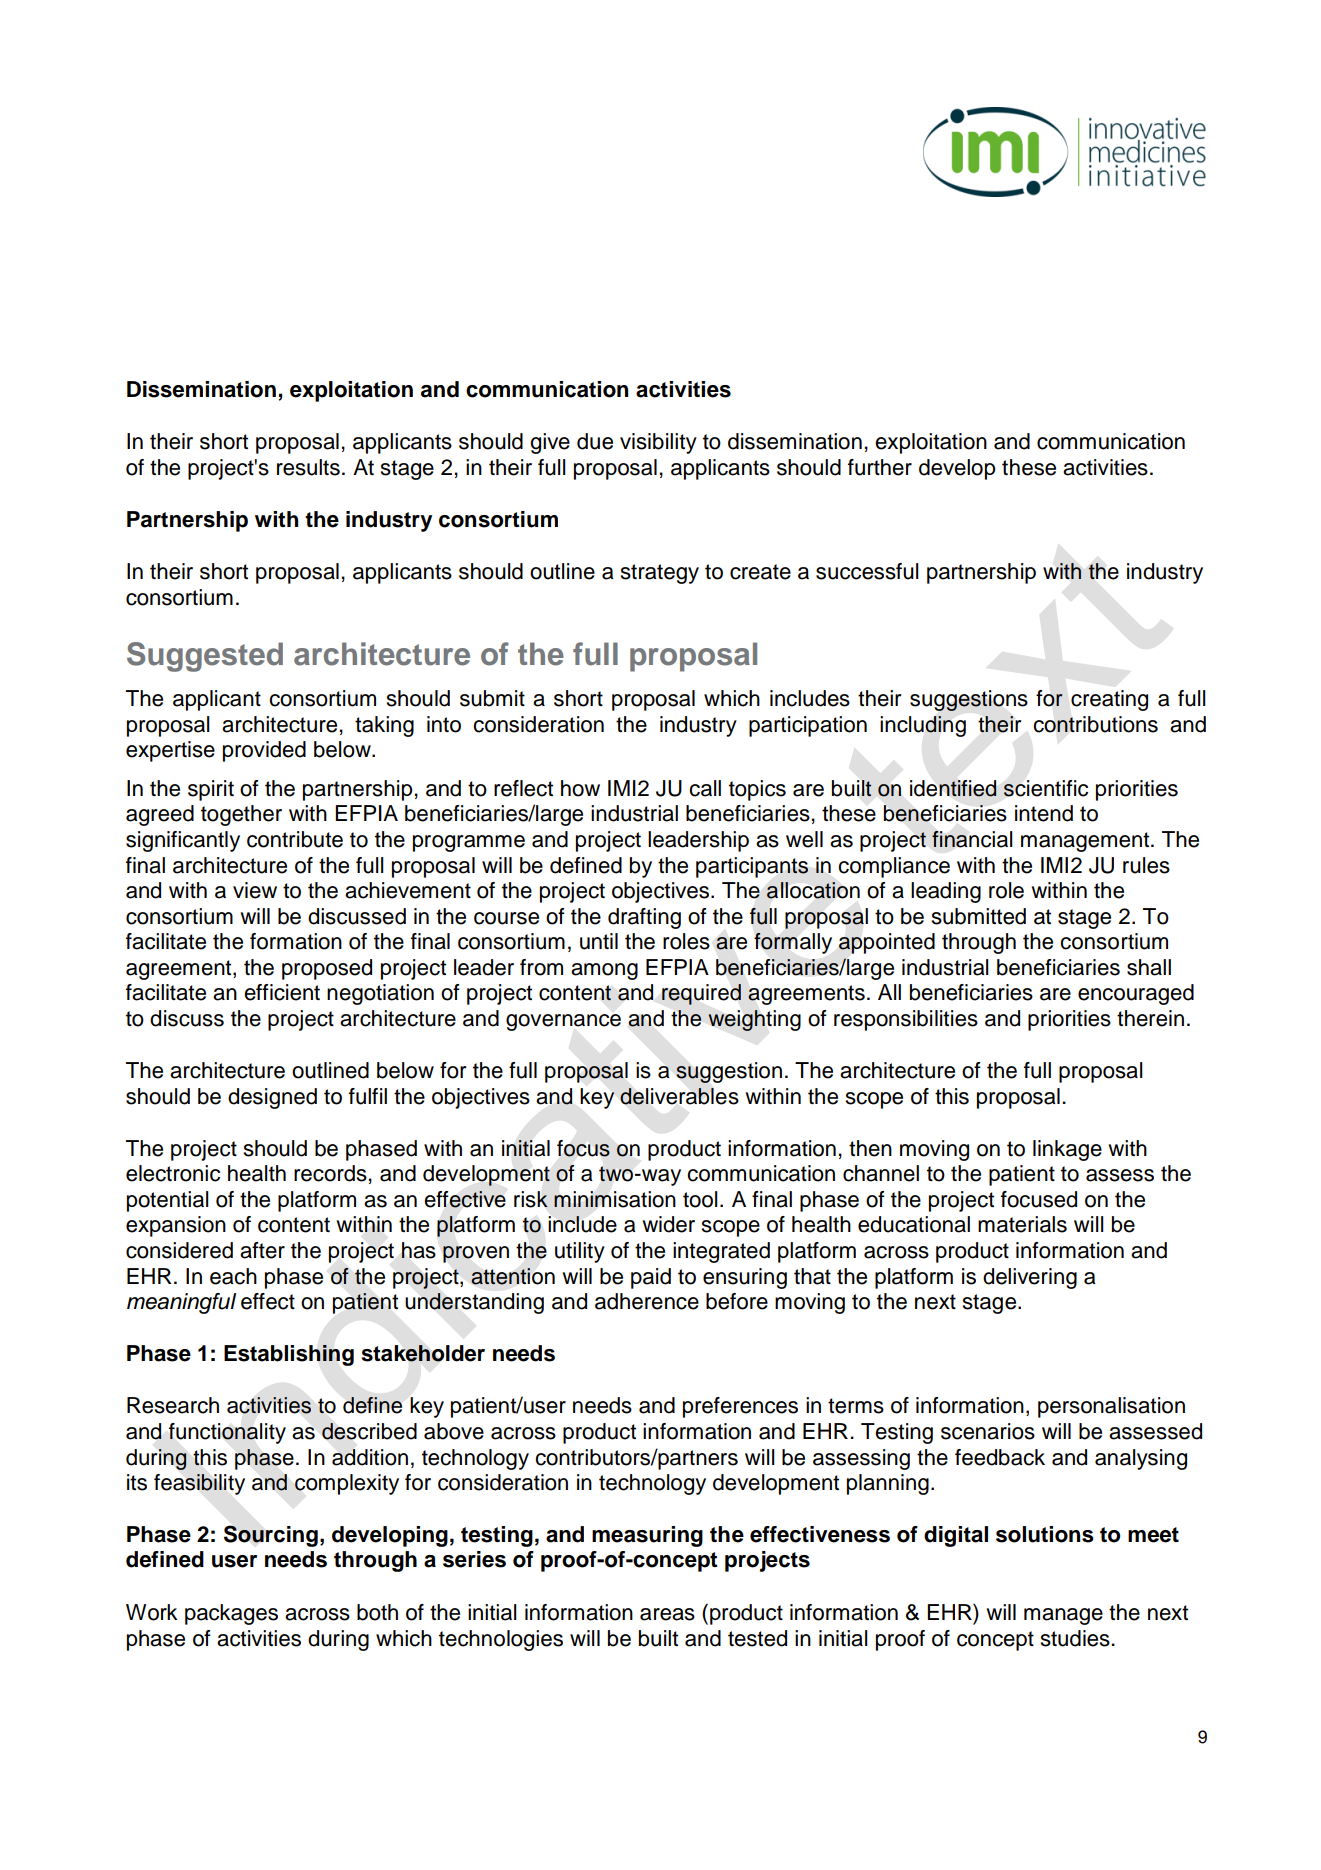 Image resolution: width=1321 pixels, height=1870 pixels. Describe the element at coordinates (658, 443) in the screenshot. I see `visibility` at that location.
